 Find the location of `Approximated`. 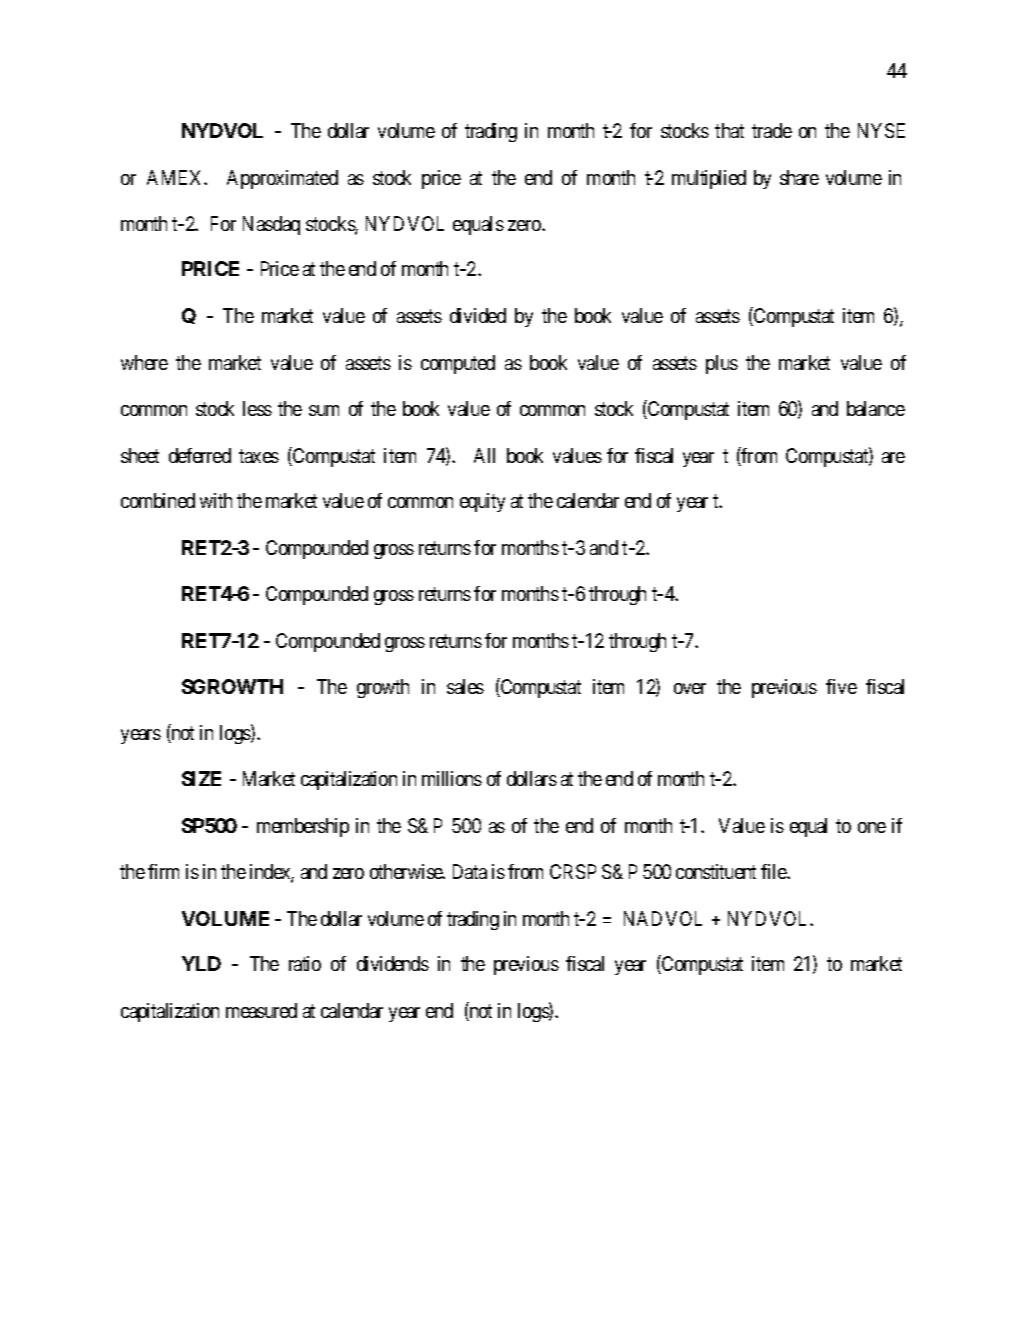

Approximated is located at coordinates (282, 179).
